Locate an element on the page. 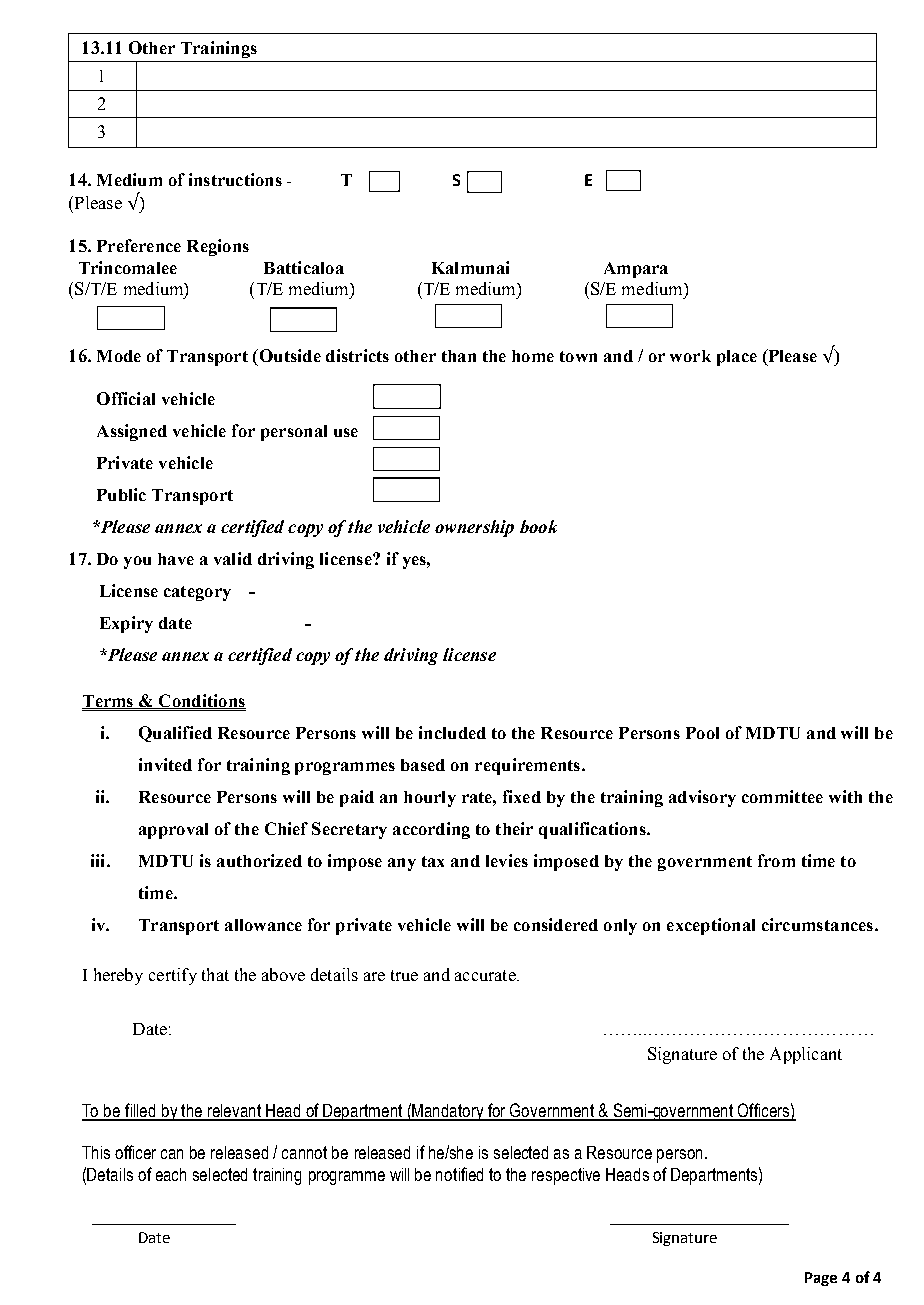  each is located at coordinates (171, 1174).
